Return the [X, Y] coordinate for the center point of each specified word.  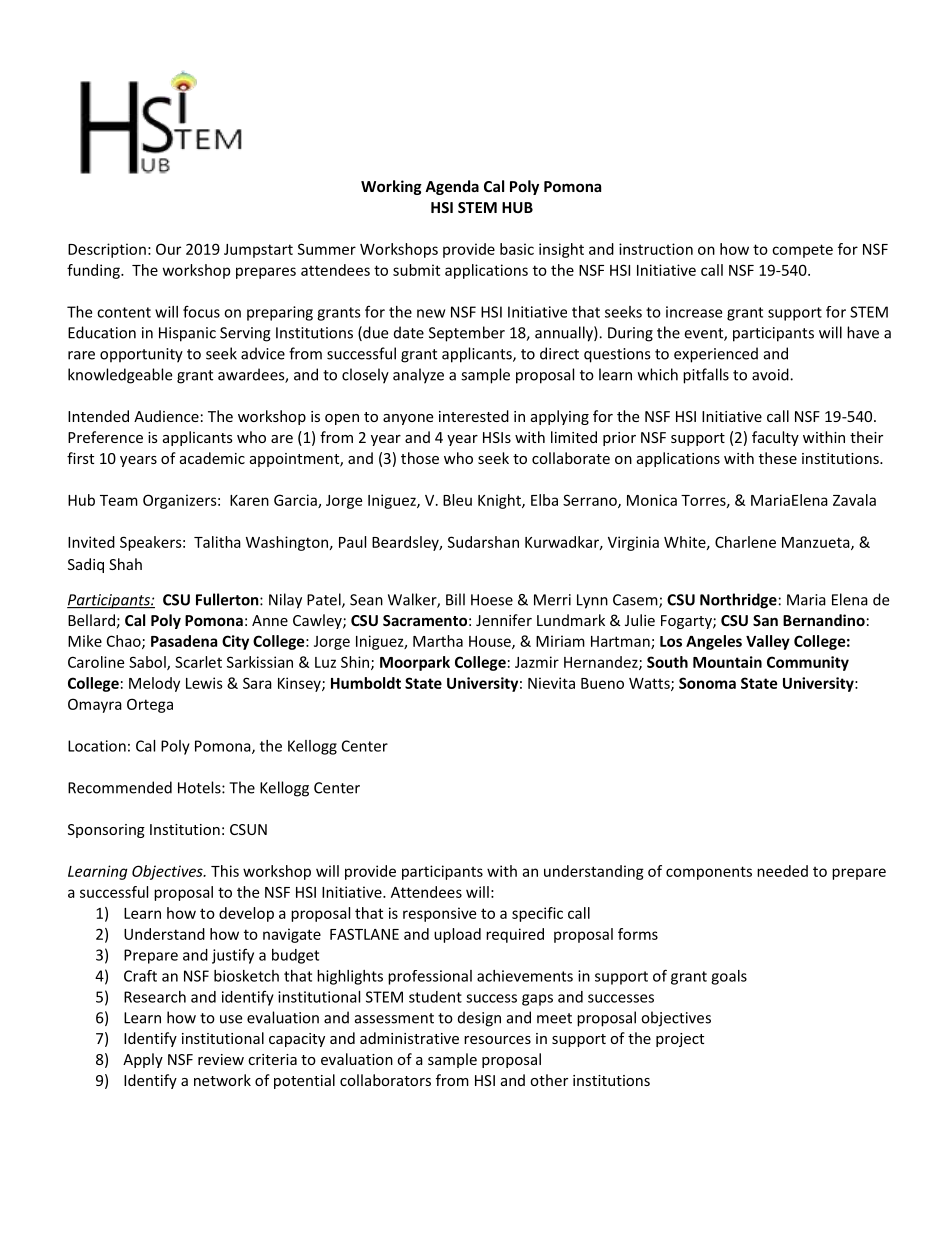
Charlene [745, 542]
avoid [771, 374]
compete [802, 251]
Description [107, 250]
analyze [418, 376]
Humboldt [366, 683]
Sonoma [707, 683]
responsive [439, 914]
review [221, 1059]
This [225, 871]
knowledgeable [120, 376]
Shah [125, 564]
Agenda [452, 187]
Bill [455, 599]
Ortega [150, 705]
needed [782, 871]
